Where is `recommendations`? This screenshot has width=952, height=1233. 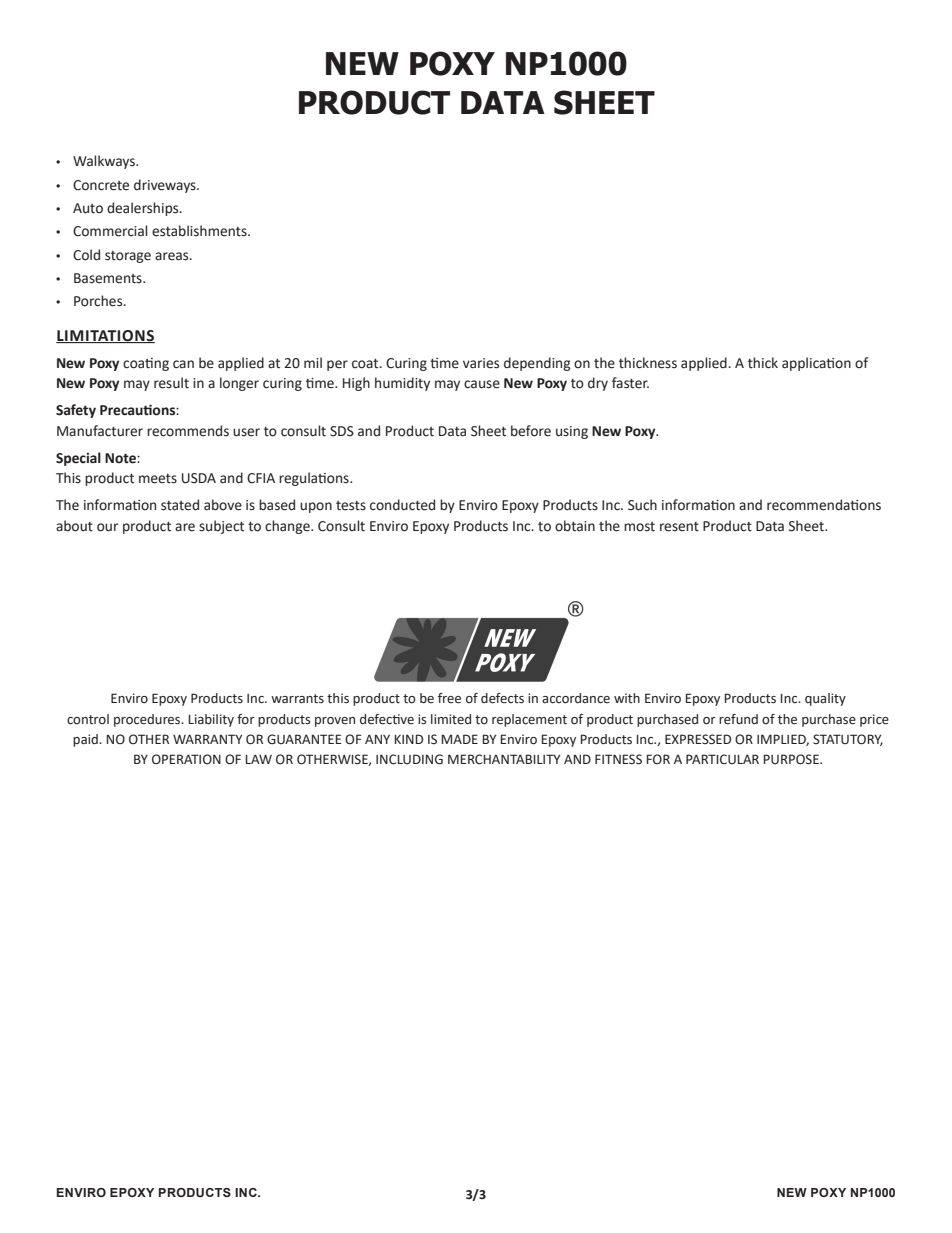
recommendations is located at coordinates (824, 505).
